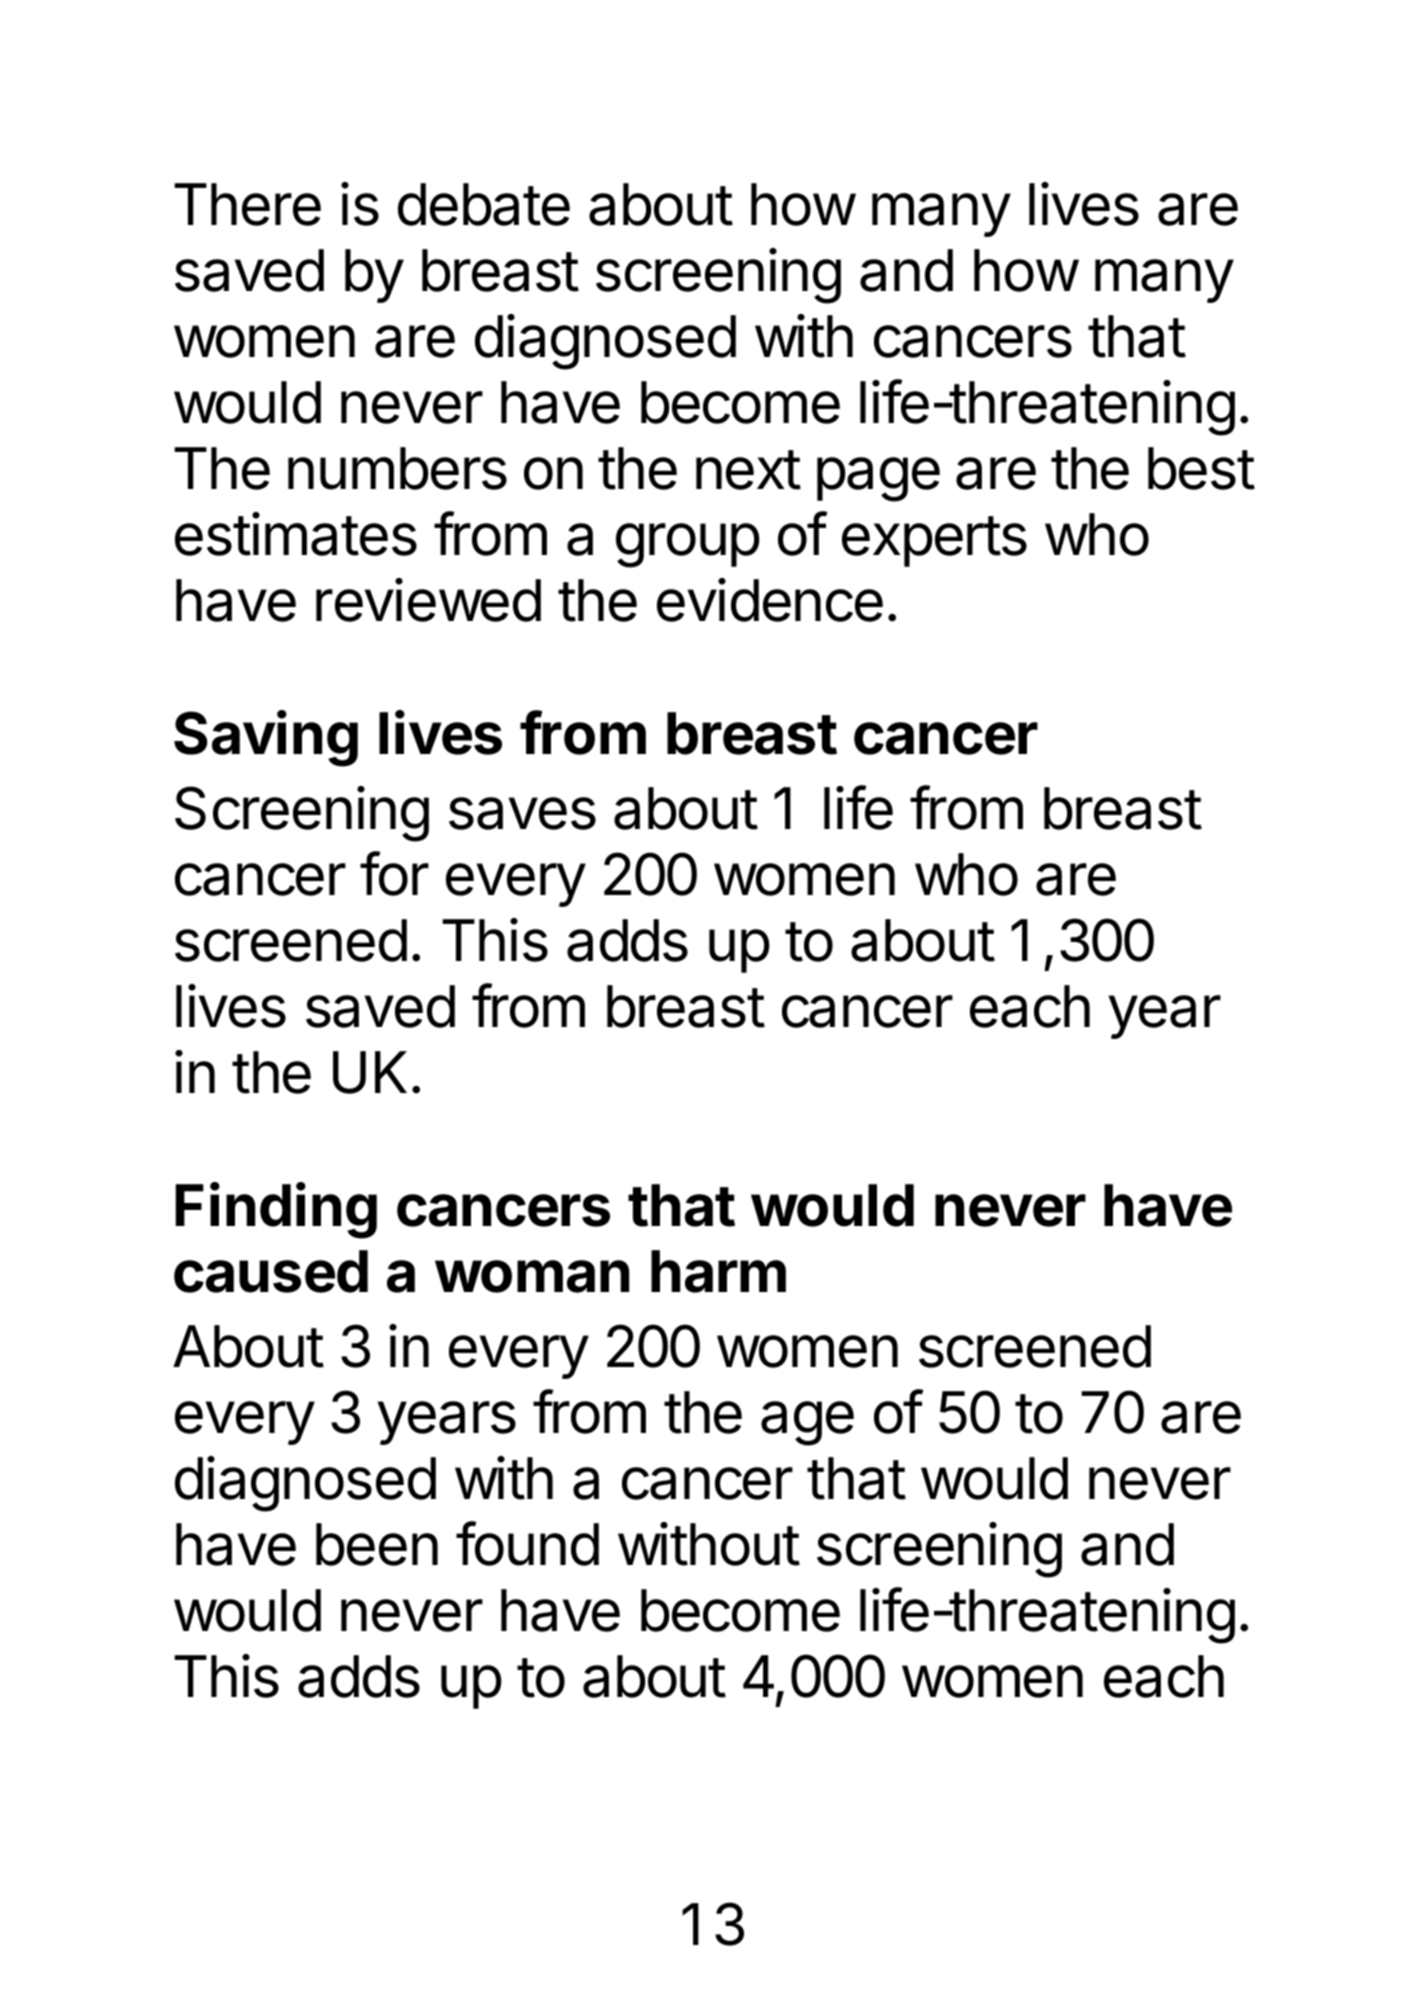  Describe the element at coordinates (878, 479) in the screenshot. I see `page` at that location.
